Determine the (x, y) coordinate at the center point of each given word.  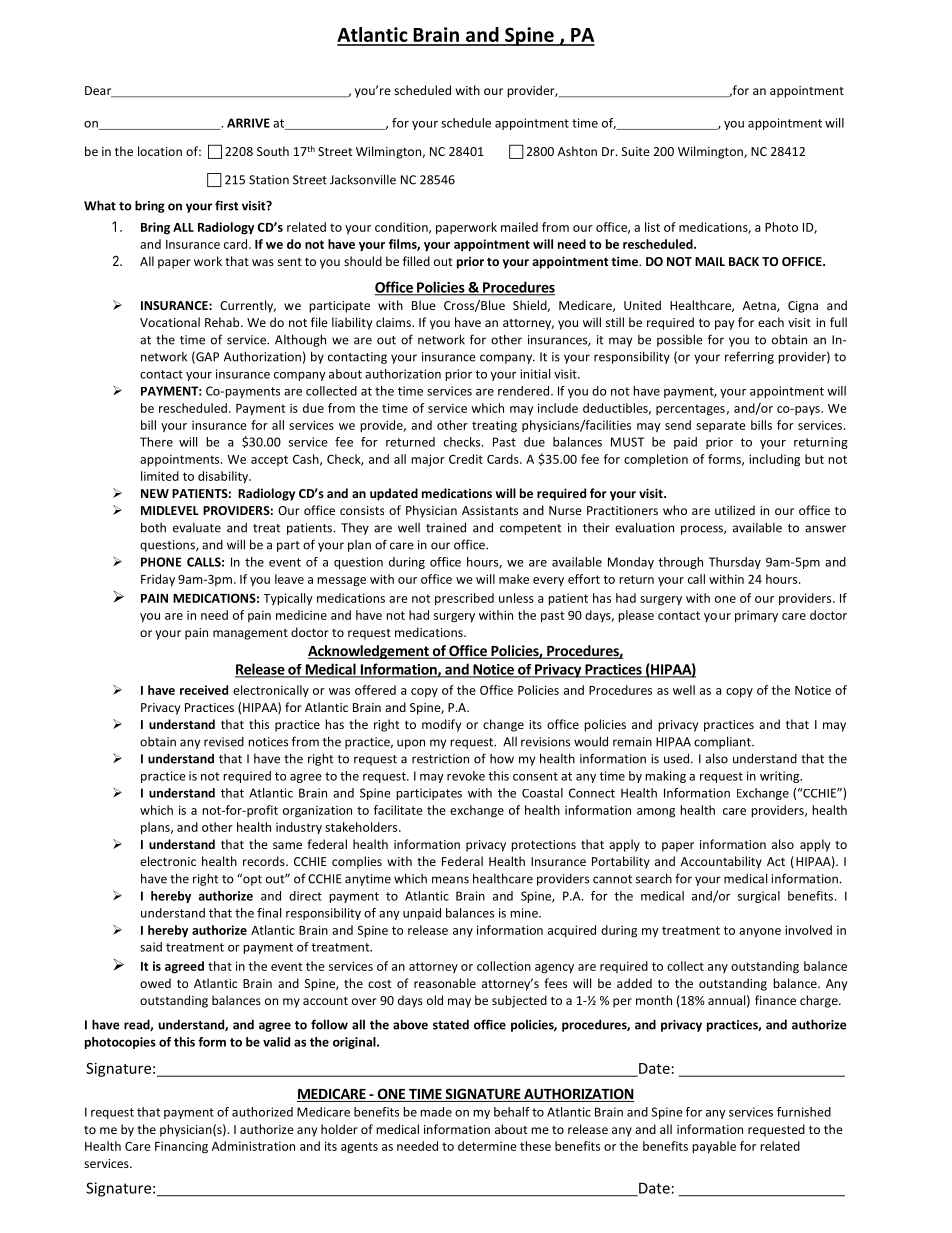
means (450, 880)
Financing (181, 1147)
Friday (158, 580)
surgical (759, 897)
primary (756, 616)
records (265, 861)
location (160, 151)
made (436, 1112)
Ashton (577, 151)
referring (749, 357)
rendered (523, 391)
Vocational (170, 322)
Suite (636, 151)
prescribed (464, 599)
